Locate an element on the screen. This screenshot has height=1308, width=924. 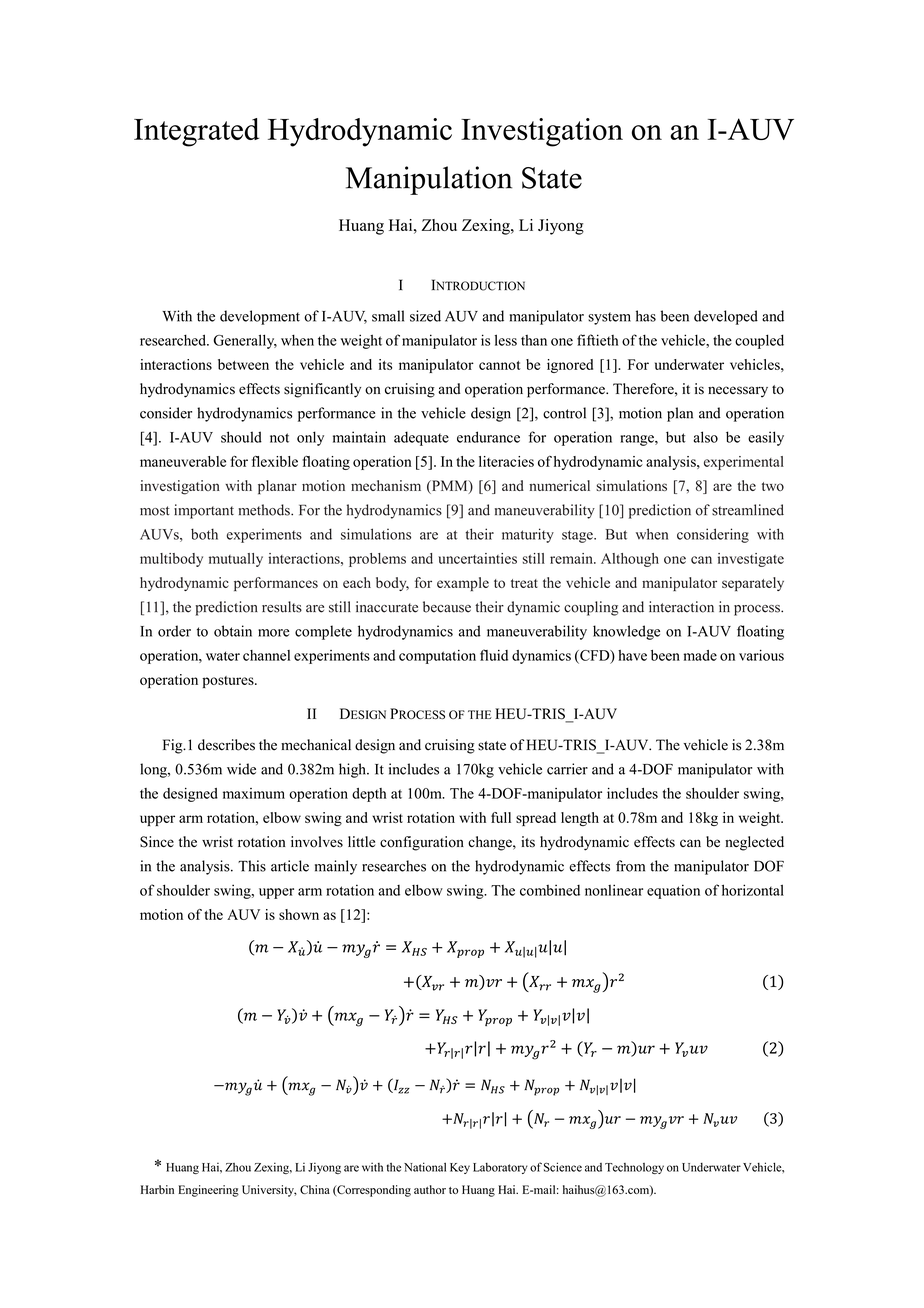
Integrated is located at coordinates (196, 132).
